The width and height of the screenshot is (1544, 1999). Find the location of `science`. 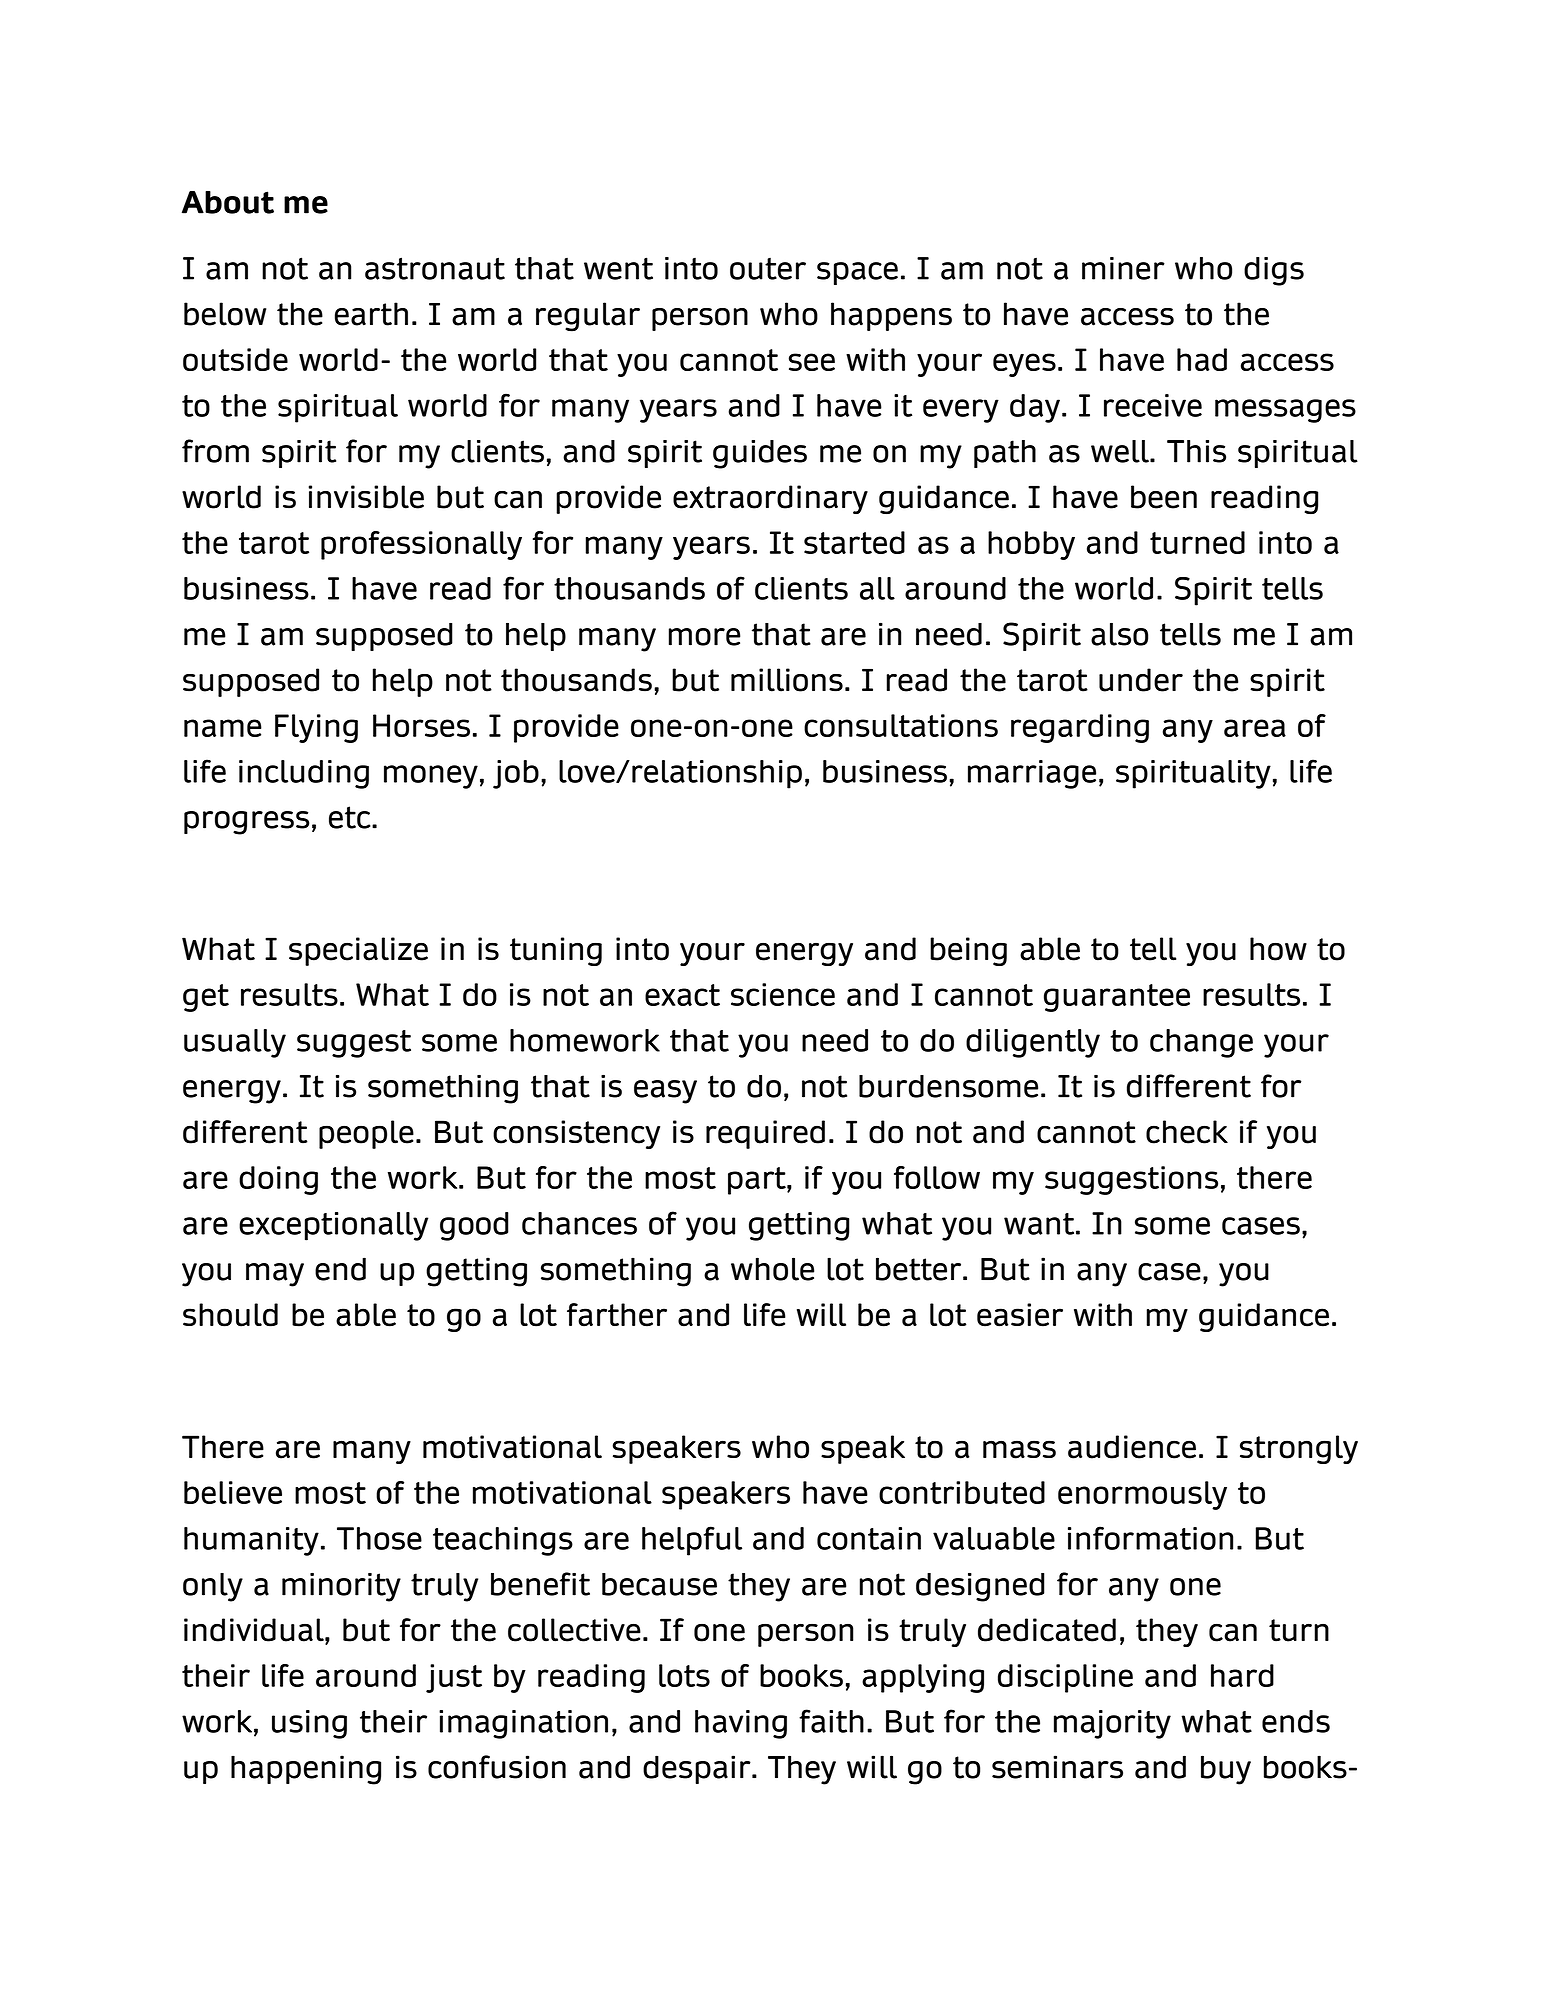

science is located at coordinates (783, 994).
